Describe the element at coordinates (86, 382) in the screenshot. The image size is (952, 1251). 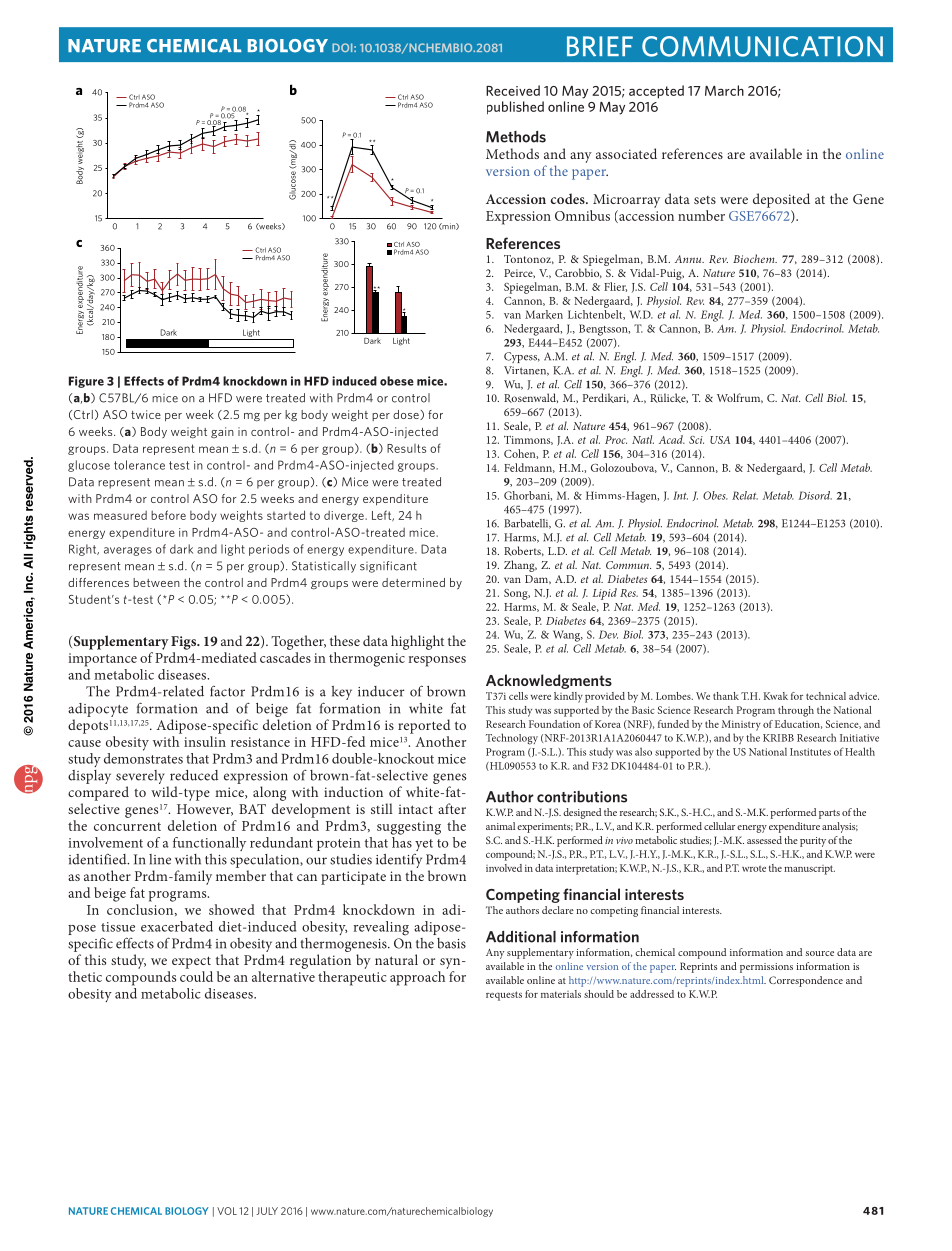
I see `Figure` at that location.
